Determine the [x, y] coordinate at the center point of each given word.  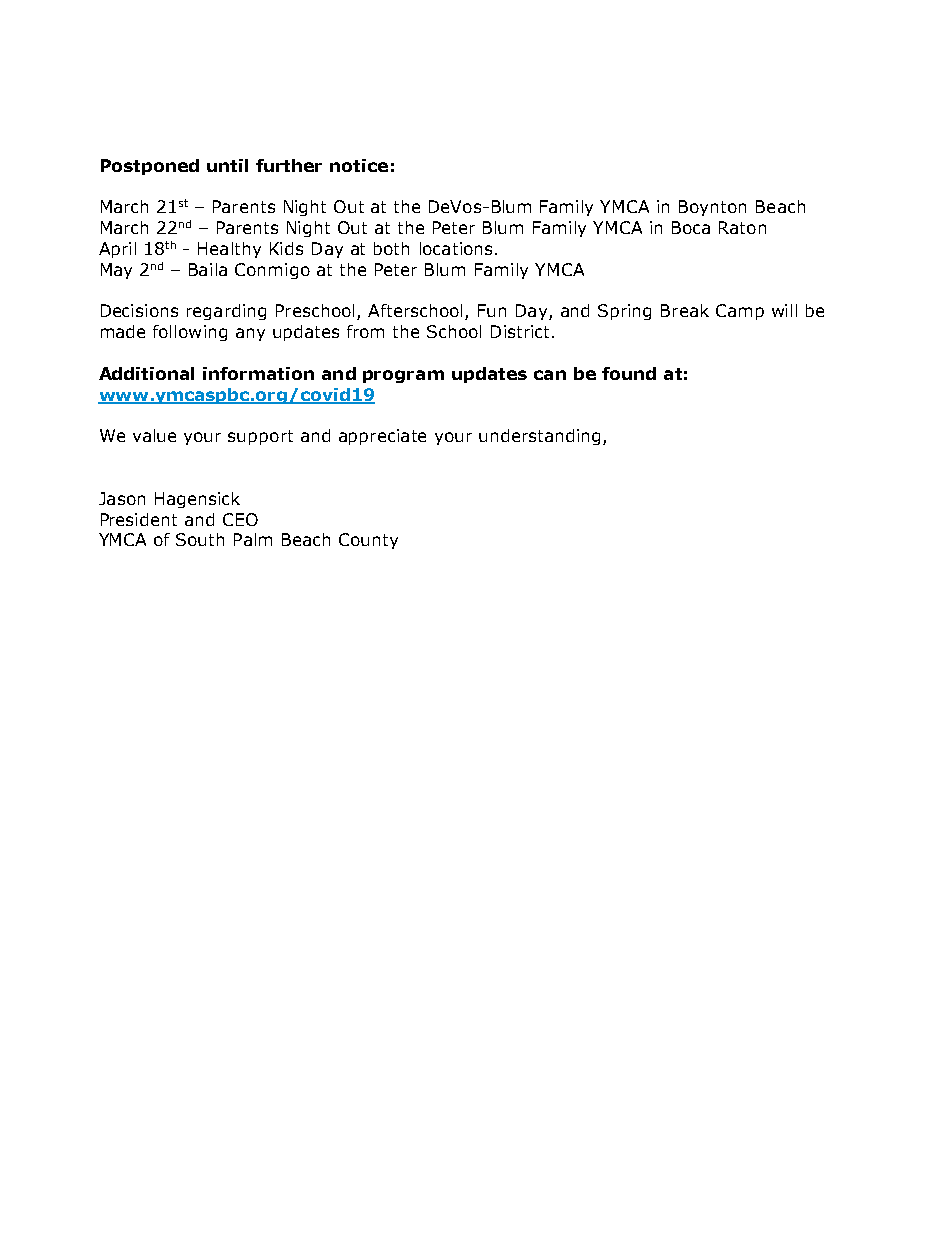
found [629, 373]
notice [359, 165]
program [403, 376]
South [200, 539]
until [227, 165]
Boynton [712, 208]
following [190, 333]
